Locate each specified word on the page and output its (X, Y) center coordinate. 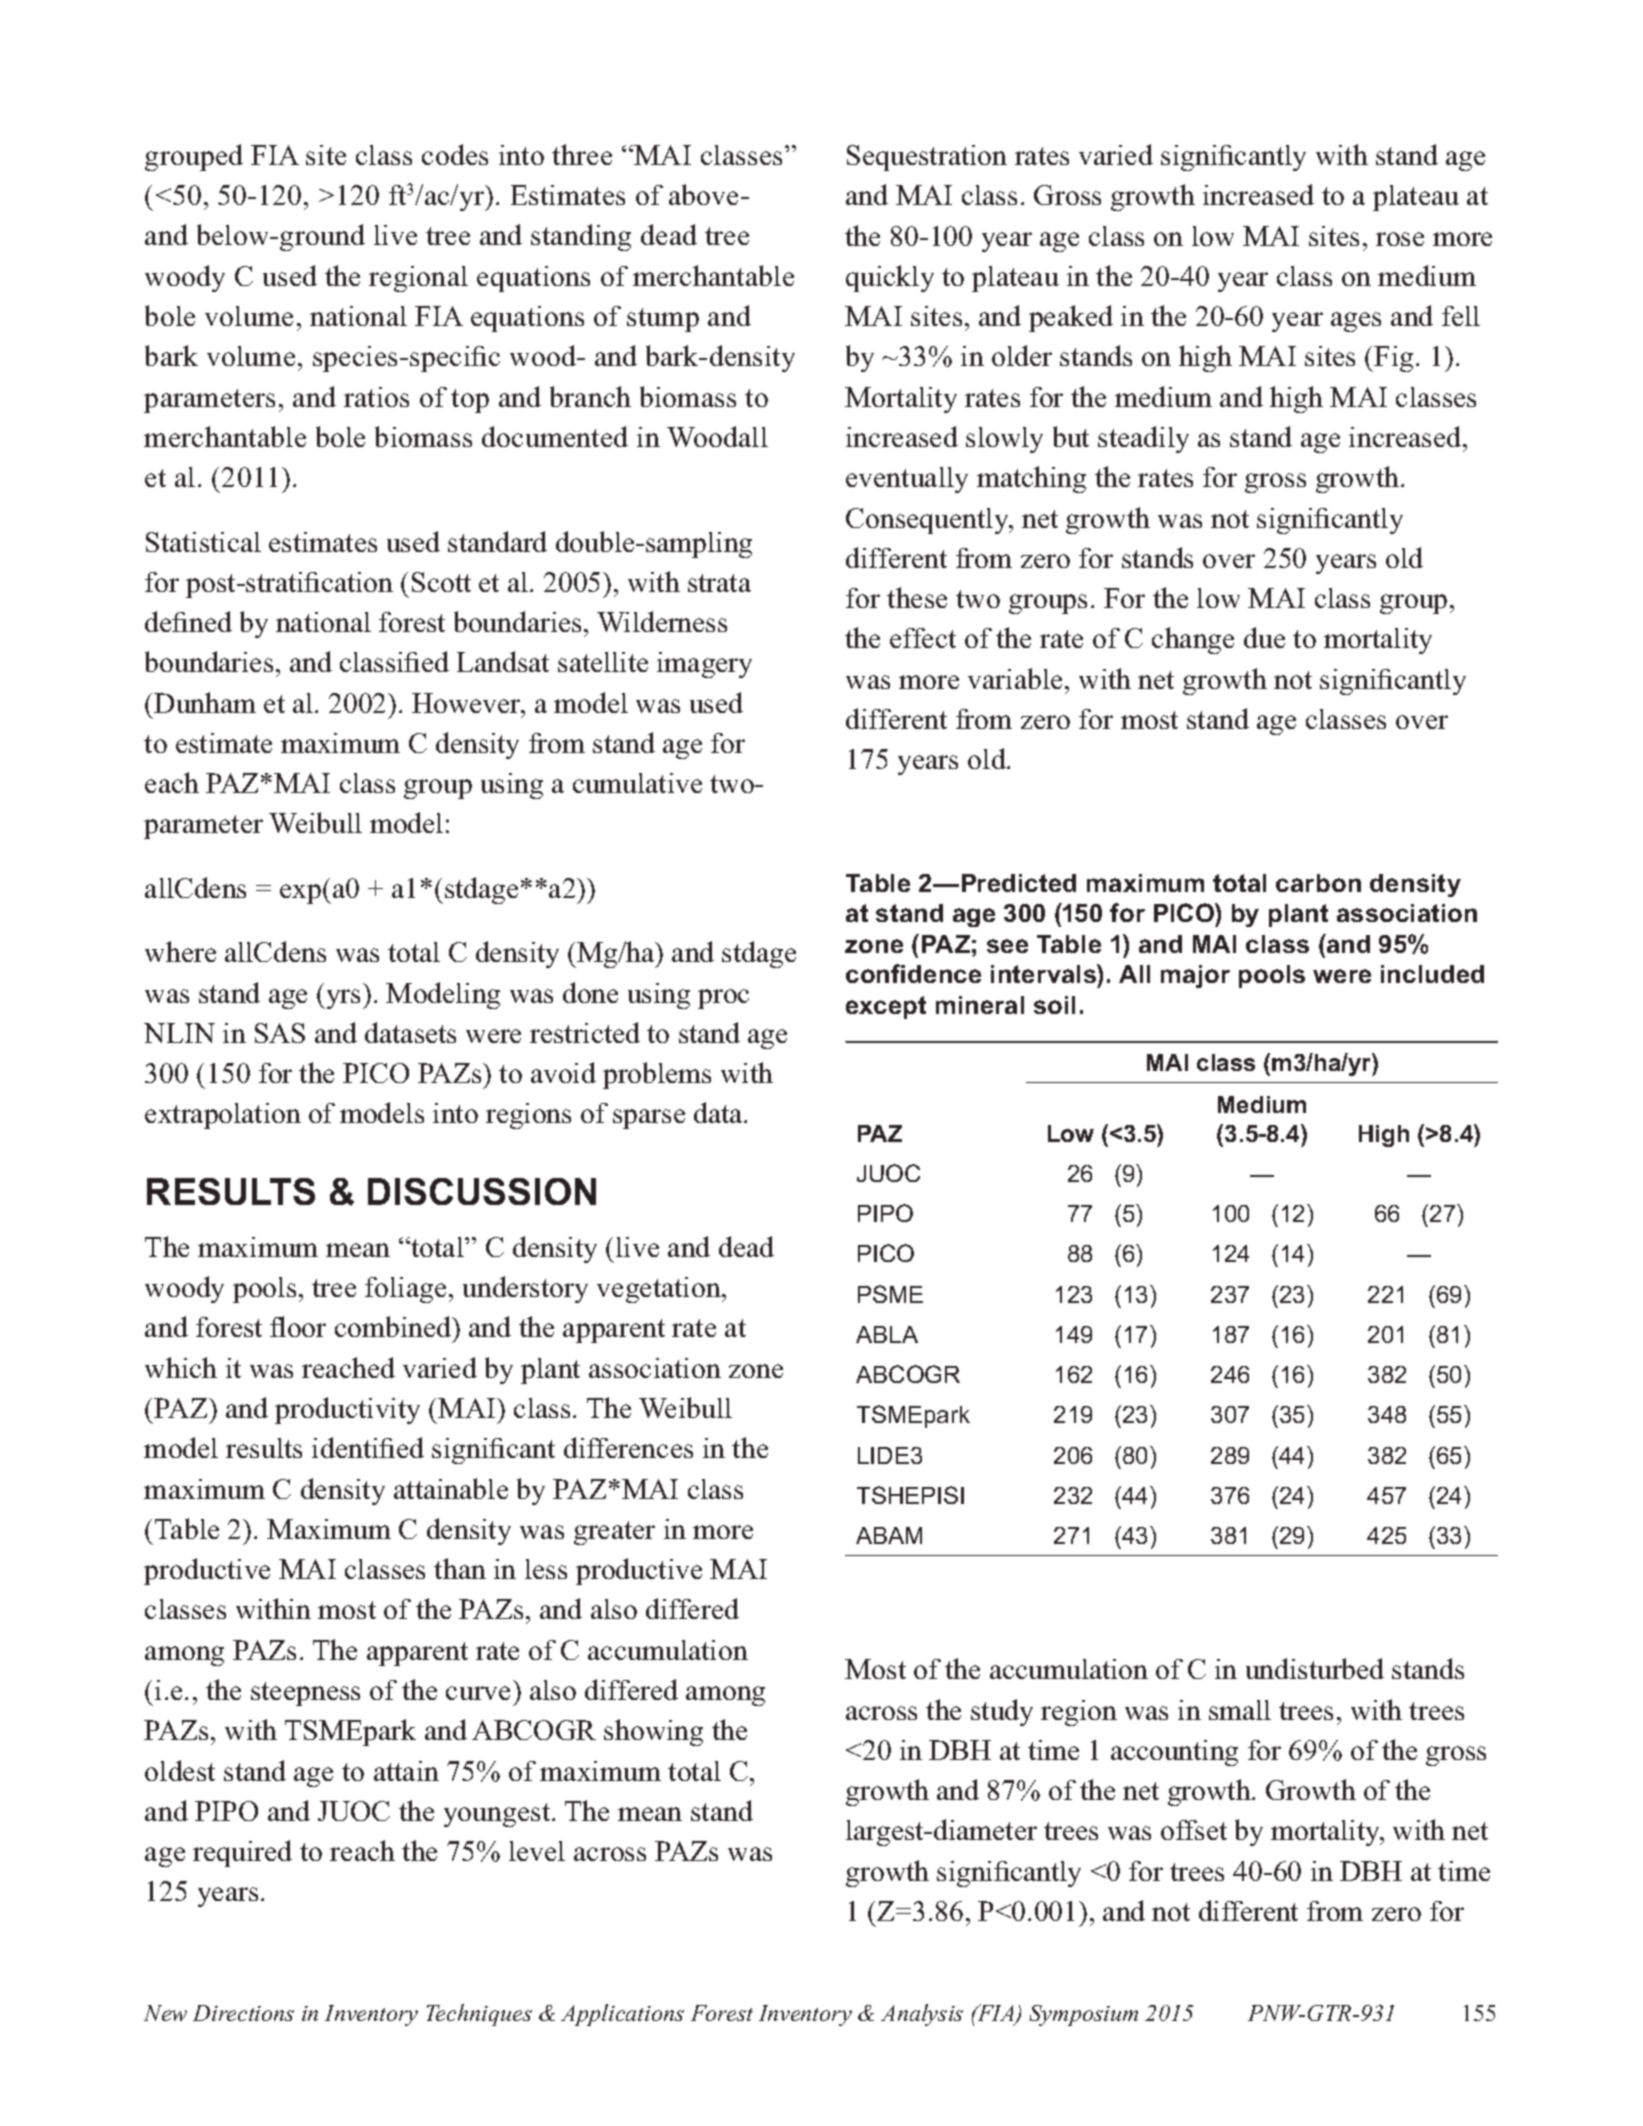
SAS (280, 1033)
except (886, 1007)
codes (455, 154)
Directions (243, 2013)
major (1195, 976)
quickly (890, 278)
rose (1400, 239)
